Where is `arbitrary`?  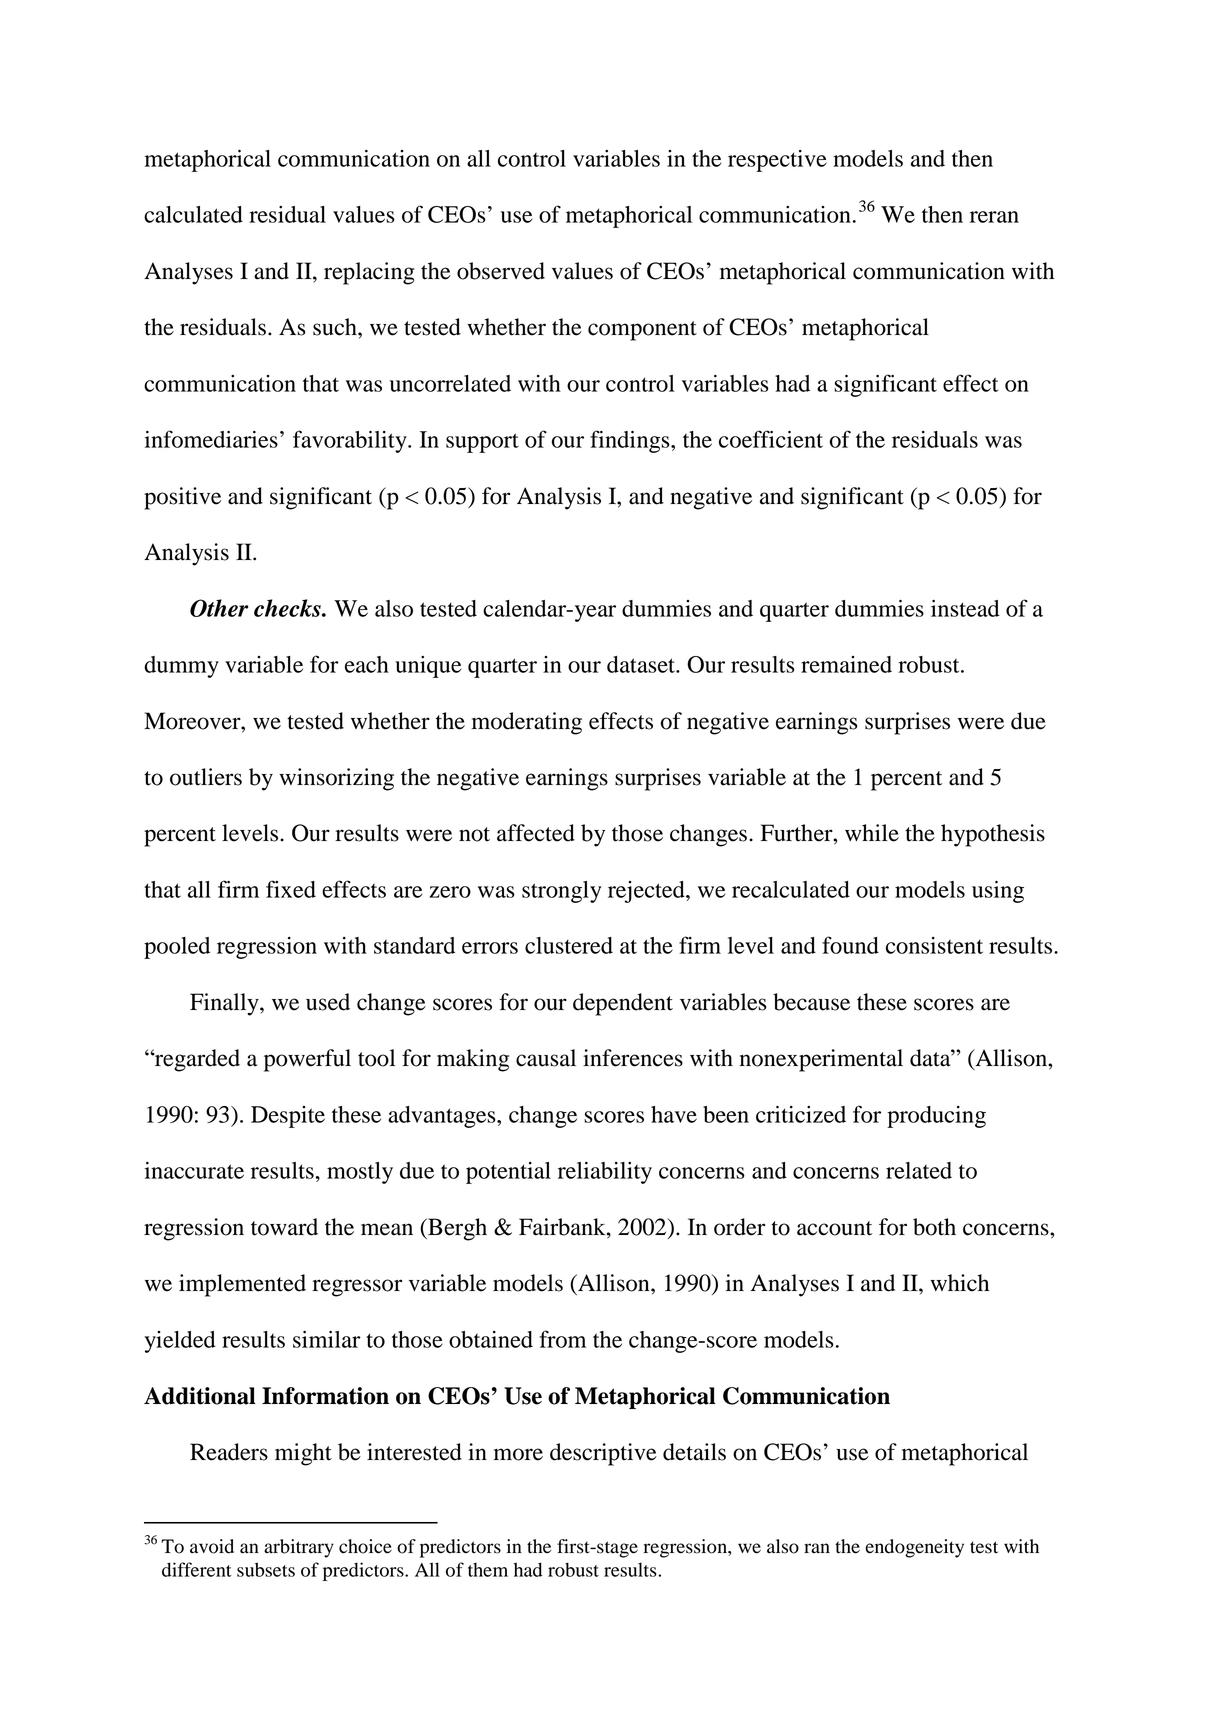
arbitrary is located at coordinates (299, 1548).
